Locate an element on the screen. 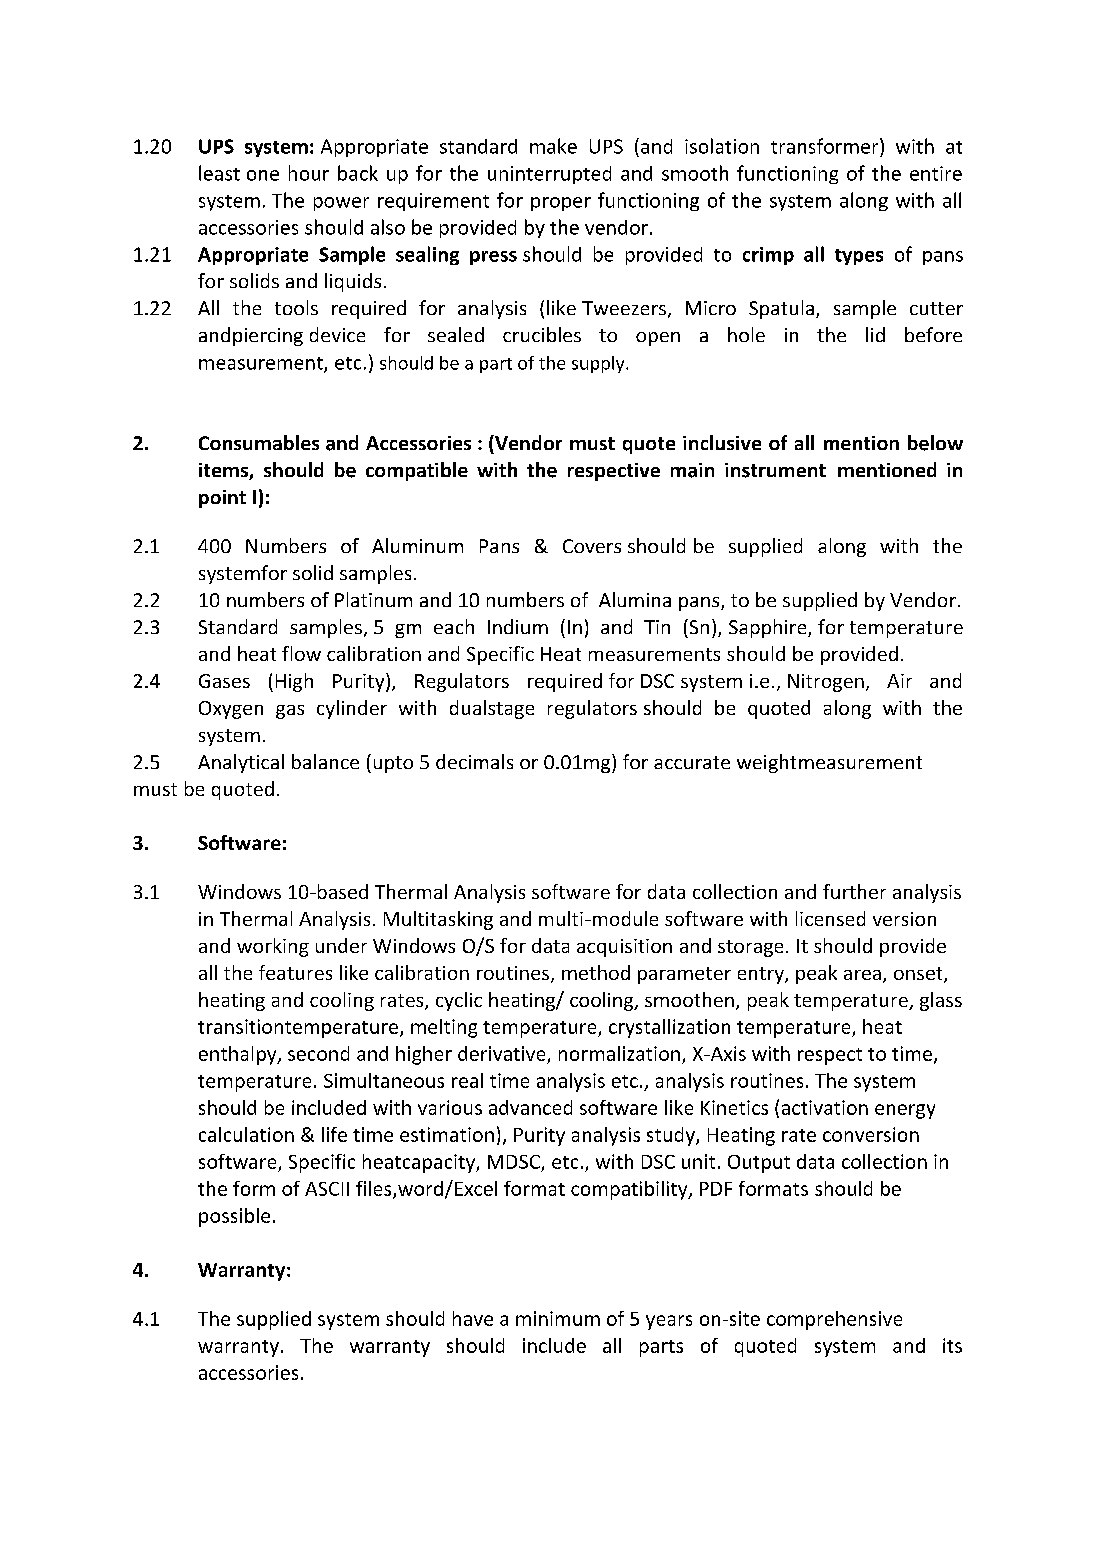  normalization is located at coordinates (619, 1053).
